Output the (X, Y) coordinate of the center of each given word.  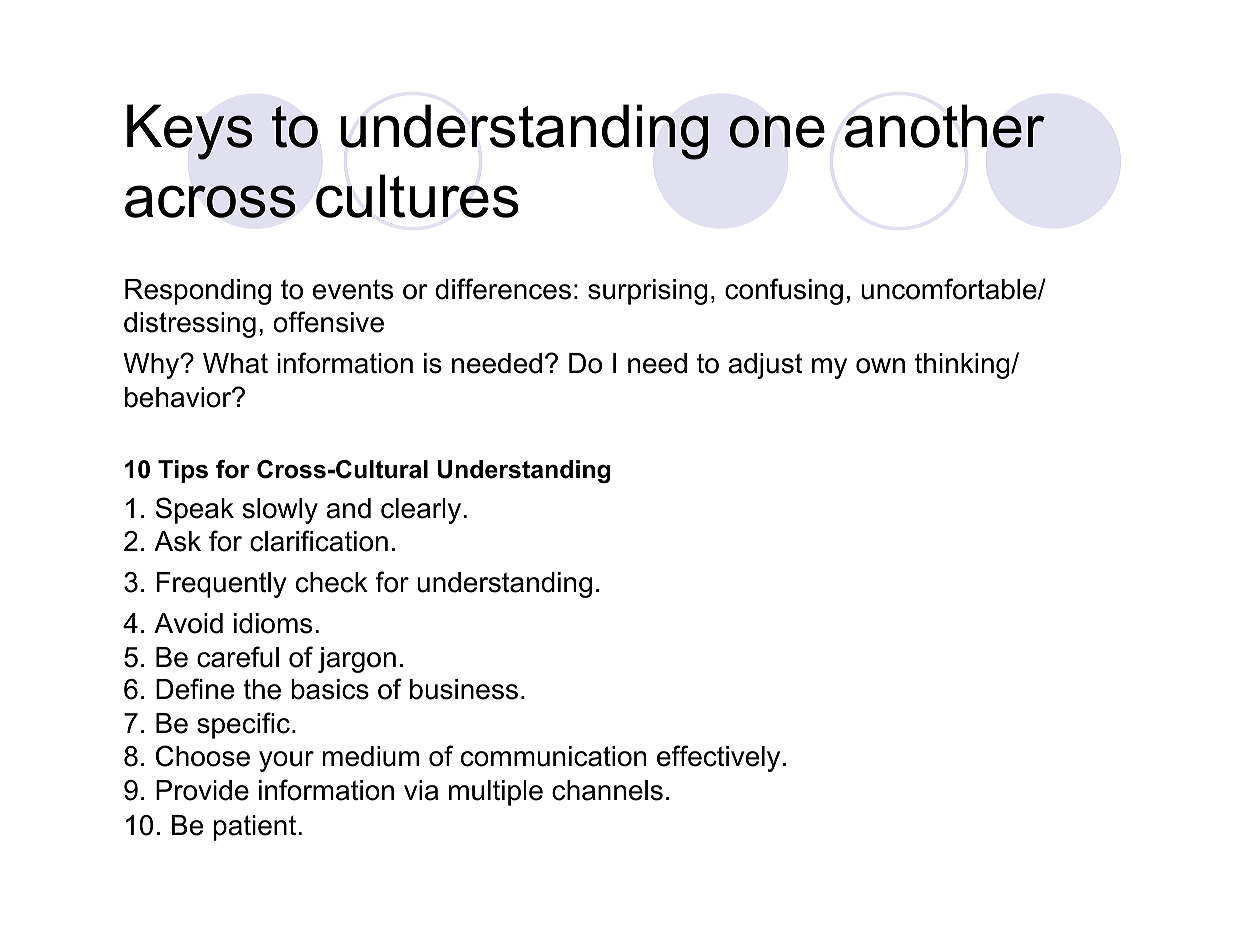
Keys (190, 132)
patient (256, 828)
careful (238, 657)
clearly (422, 511)
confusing (784, 291)
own (880, 366)
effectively (718, 758)
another (945, 126)
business (464, 689)
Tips (183, 471)
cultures (417, 196)
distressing (190, 325)
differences (503, 289)
